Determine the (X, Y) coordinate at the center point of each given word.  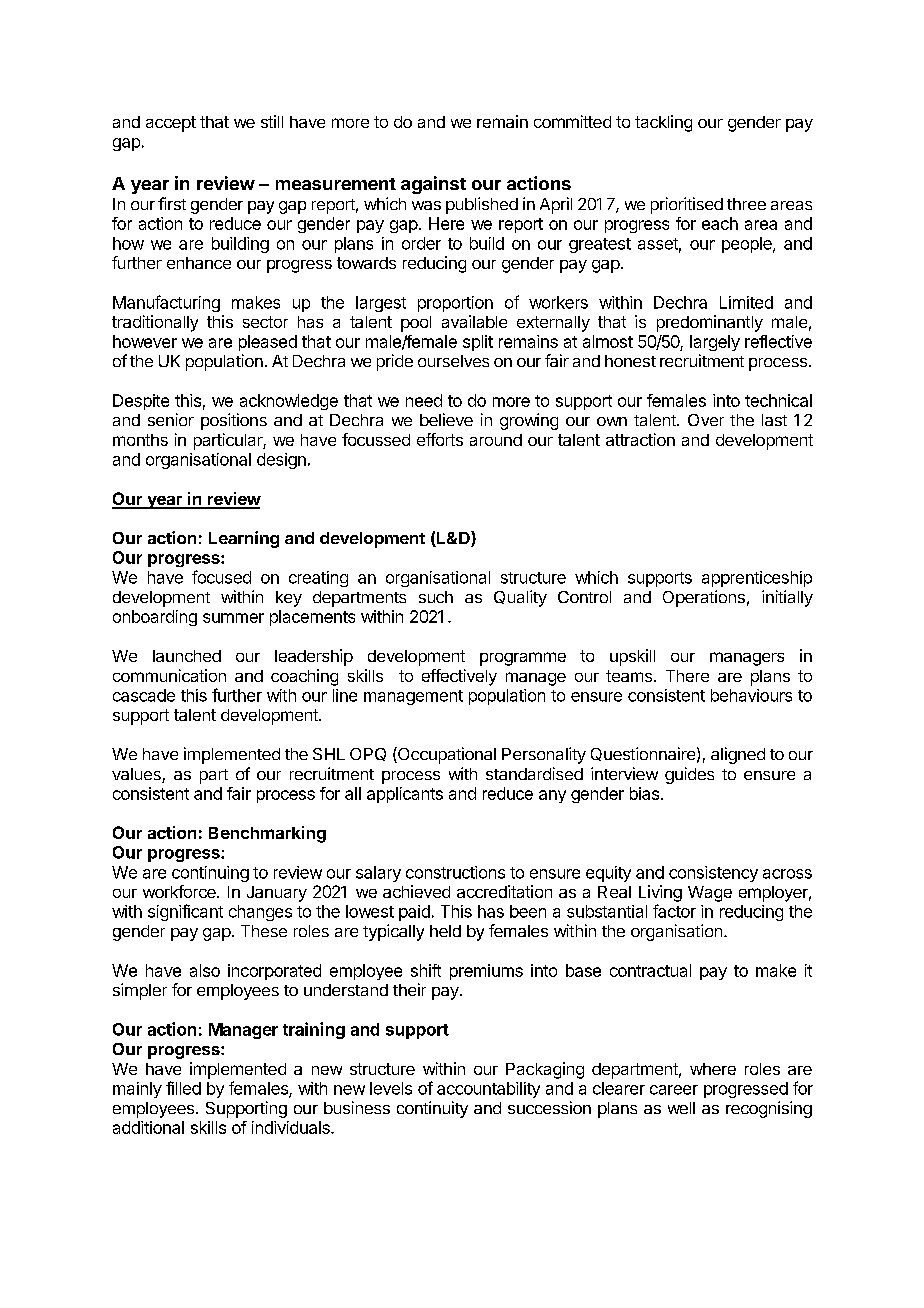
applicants (405, 795)
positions (234, 421)
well (681, 1108)
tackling (663, 123)
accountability (488, 1090)
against (433, 185)
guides (689, 775)
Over (706, 420)
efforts (440, 439)
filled (183, 1088)
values (137, 775)
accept (171, 124)
